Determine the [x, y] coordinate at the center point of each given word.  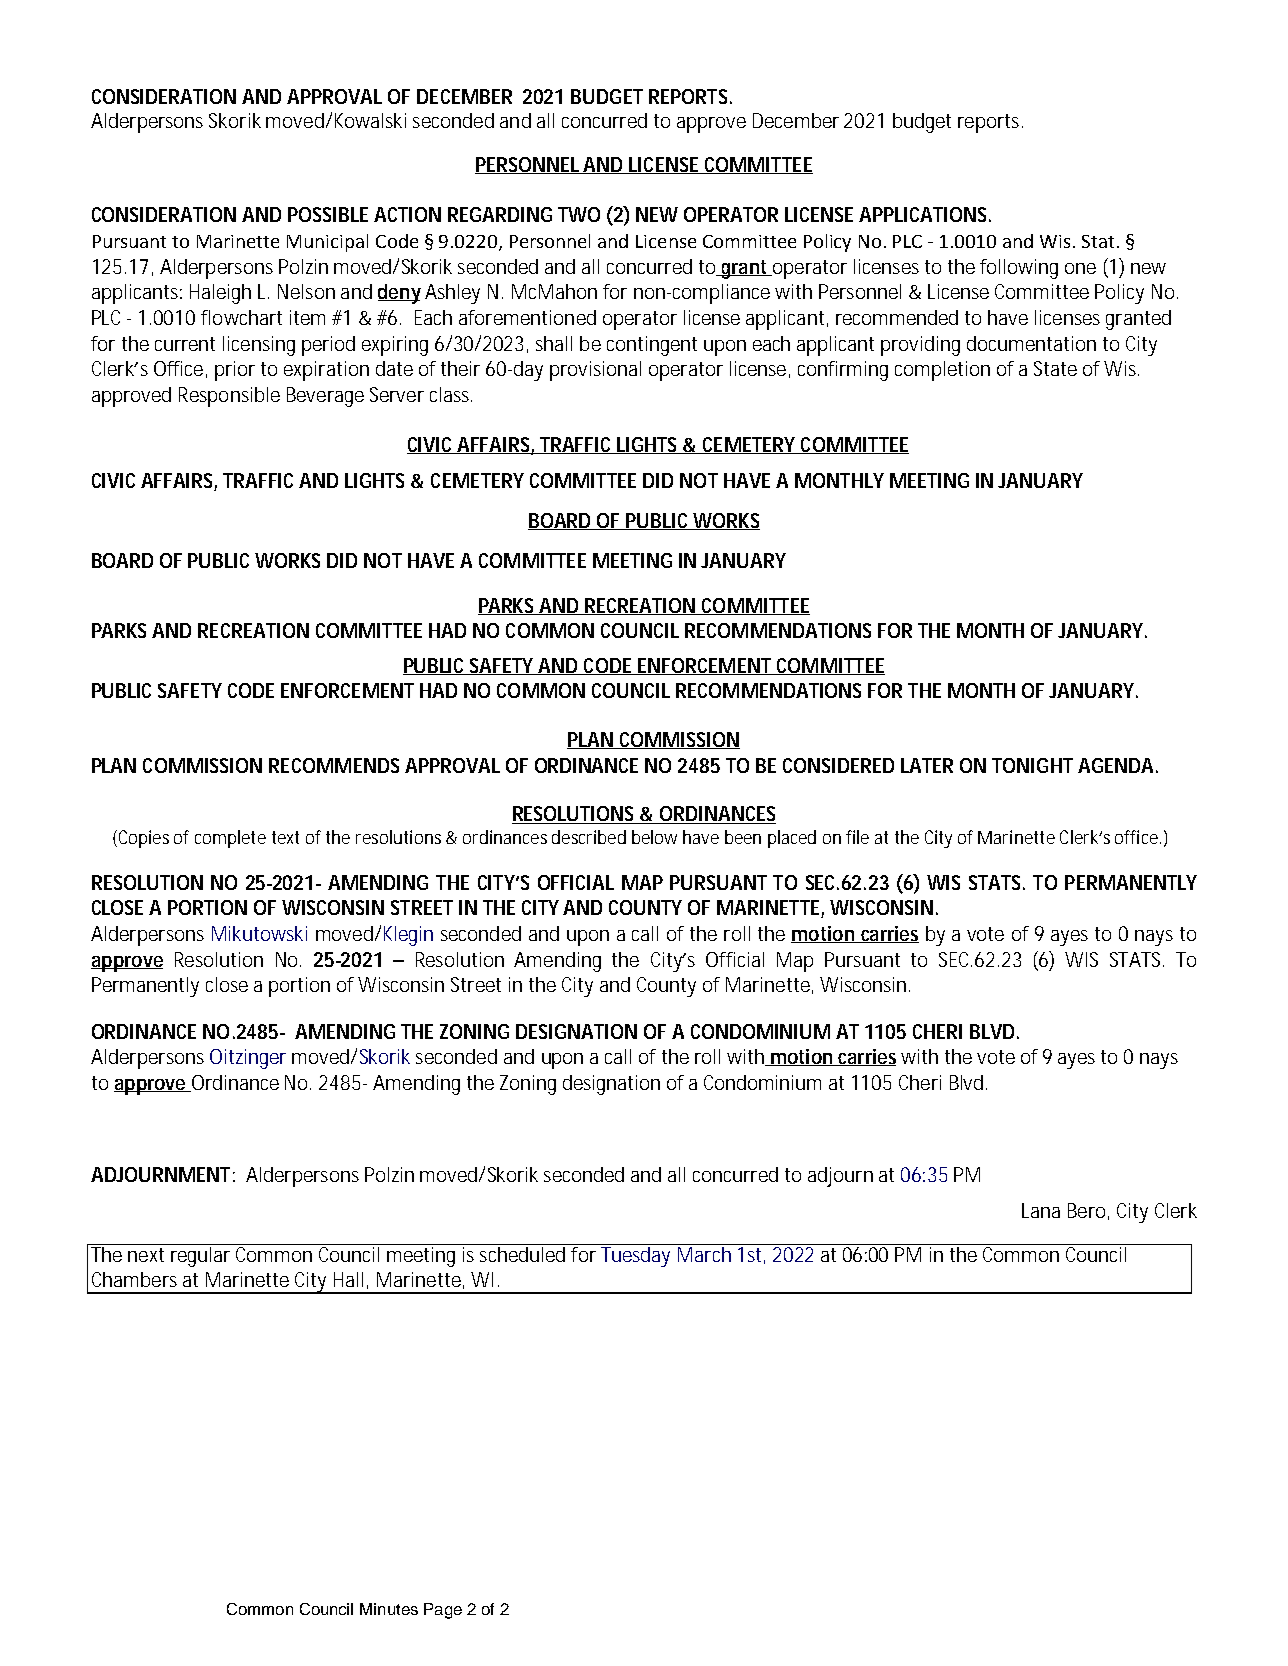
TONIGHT [1032, 765]
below [654, 837]
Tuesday [635, 1257]
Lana [1041, 1210]
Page [443, 1611]
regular [200, 1257]
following [1019, 269]
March [704, 1254]
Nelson [306, 291]
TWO [579, 214]
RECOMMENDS [334, 765]
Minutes [389, 1609]
